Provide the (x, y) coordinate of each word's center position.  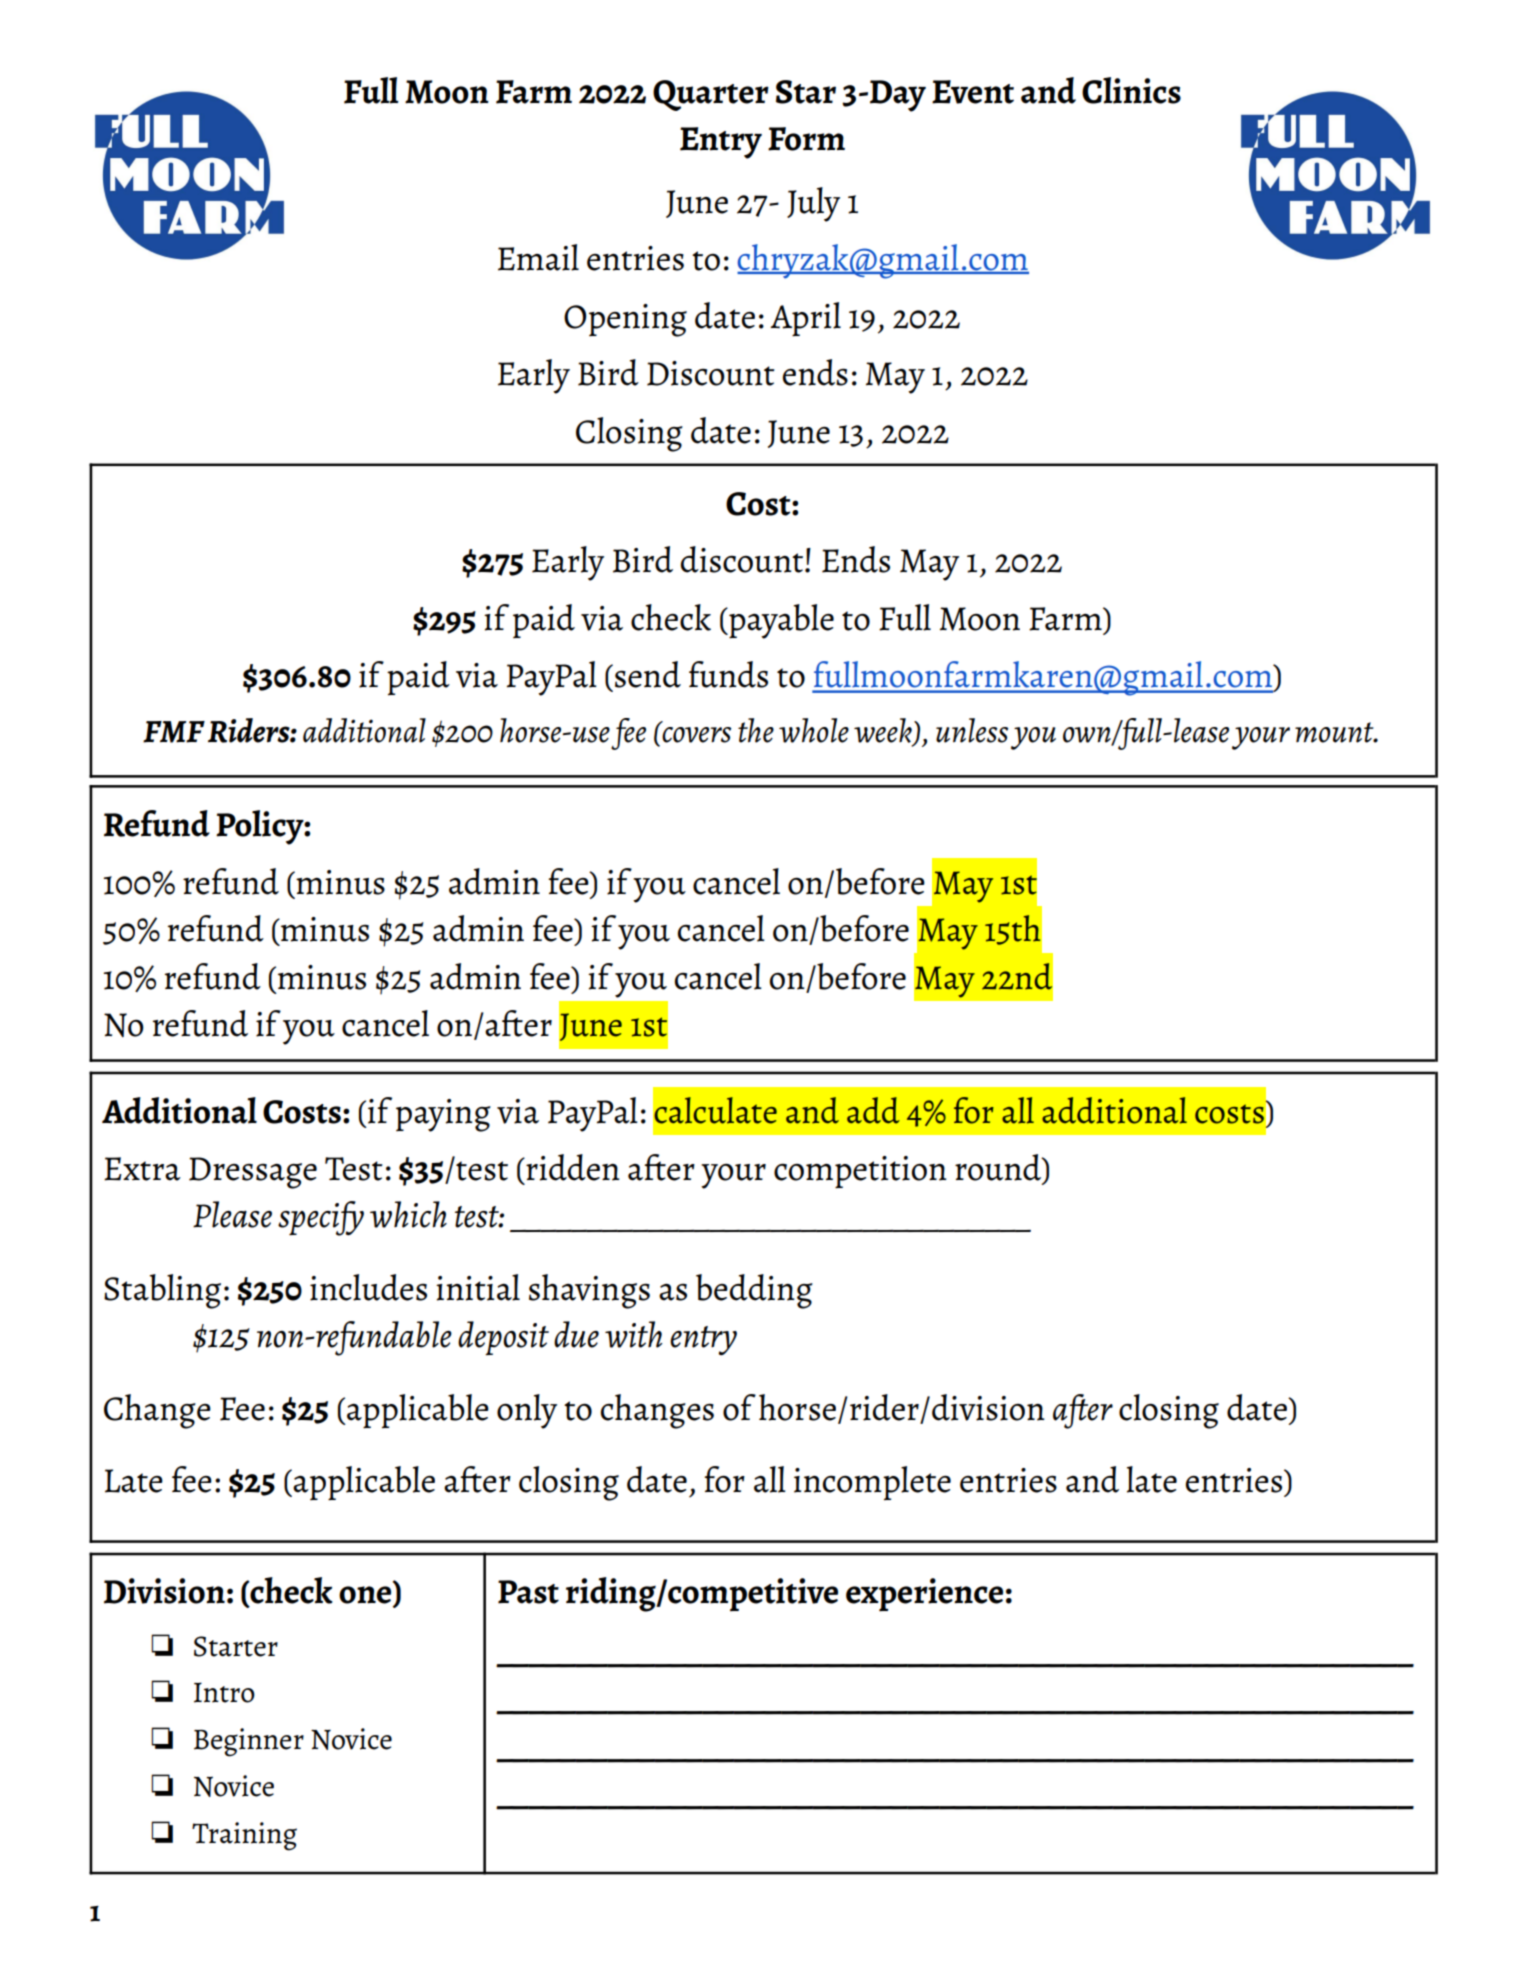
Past (528, 1592)
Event (973, 92)
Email (538, 257)
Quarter (711, 95)
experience (924, 1594)
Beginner (249, 1742)
